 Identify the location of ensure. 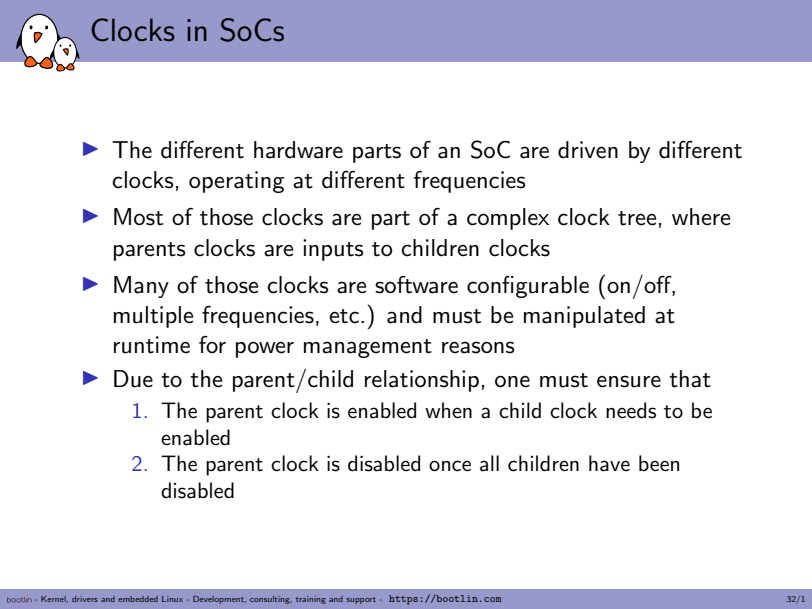
(629, 381).
